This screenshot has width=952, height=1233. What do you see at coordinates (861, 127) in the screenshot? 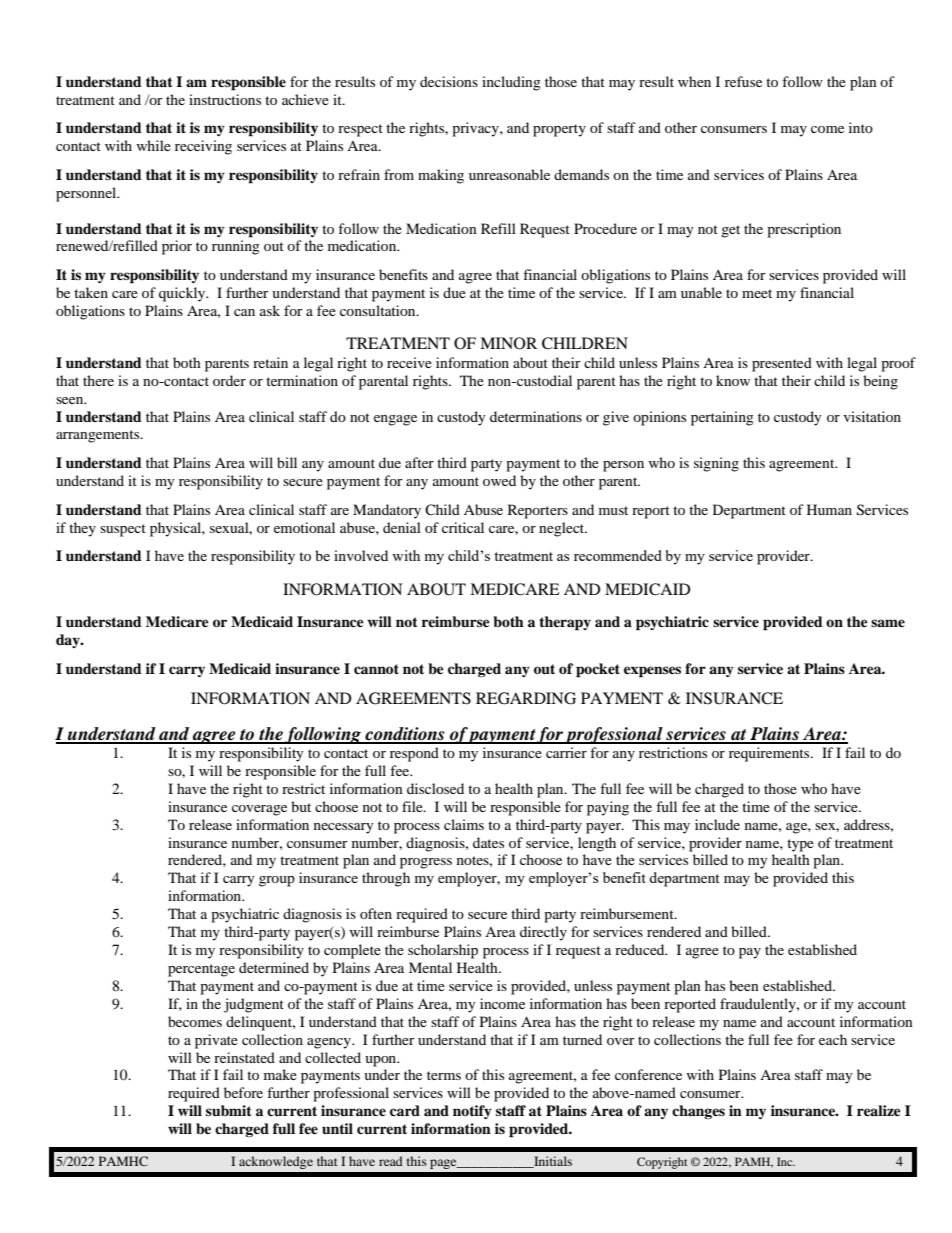
I see `into` at bounding box center [861, 127].
